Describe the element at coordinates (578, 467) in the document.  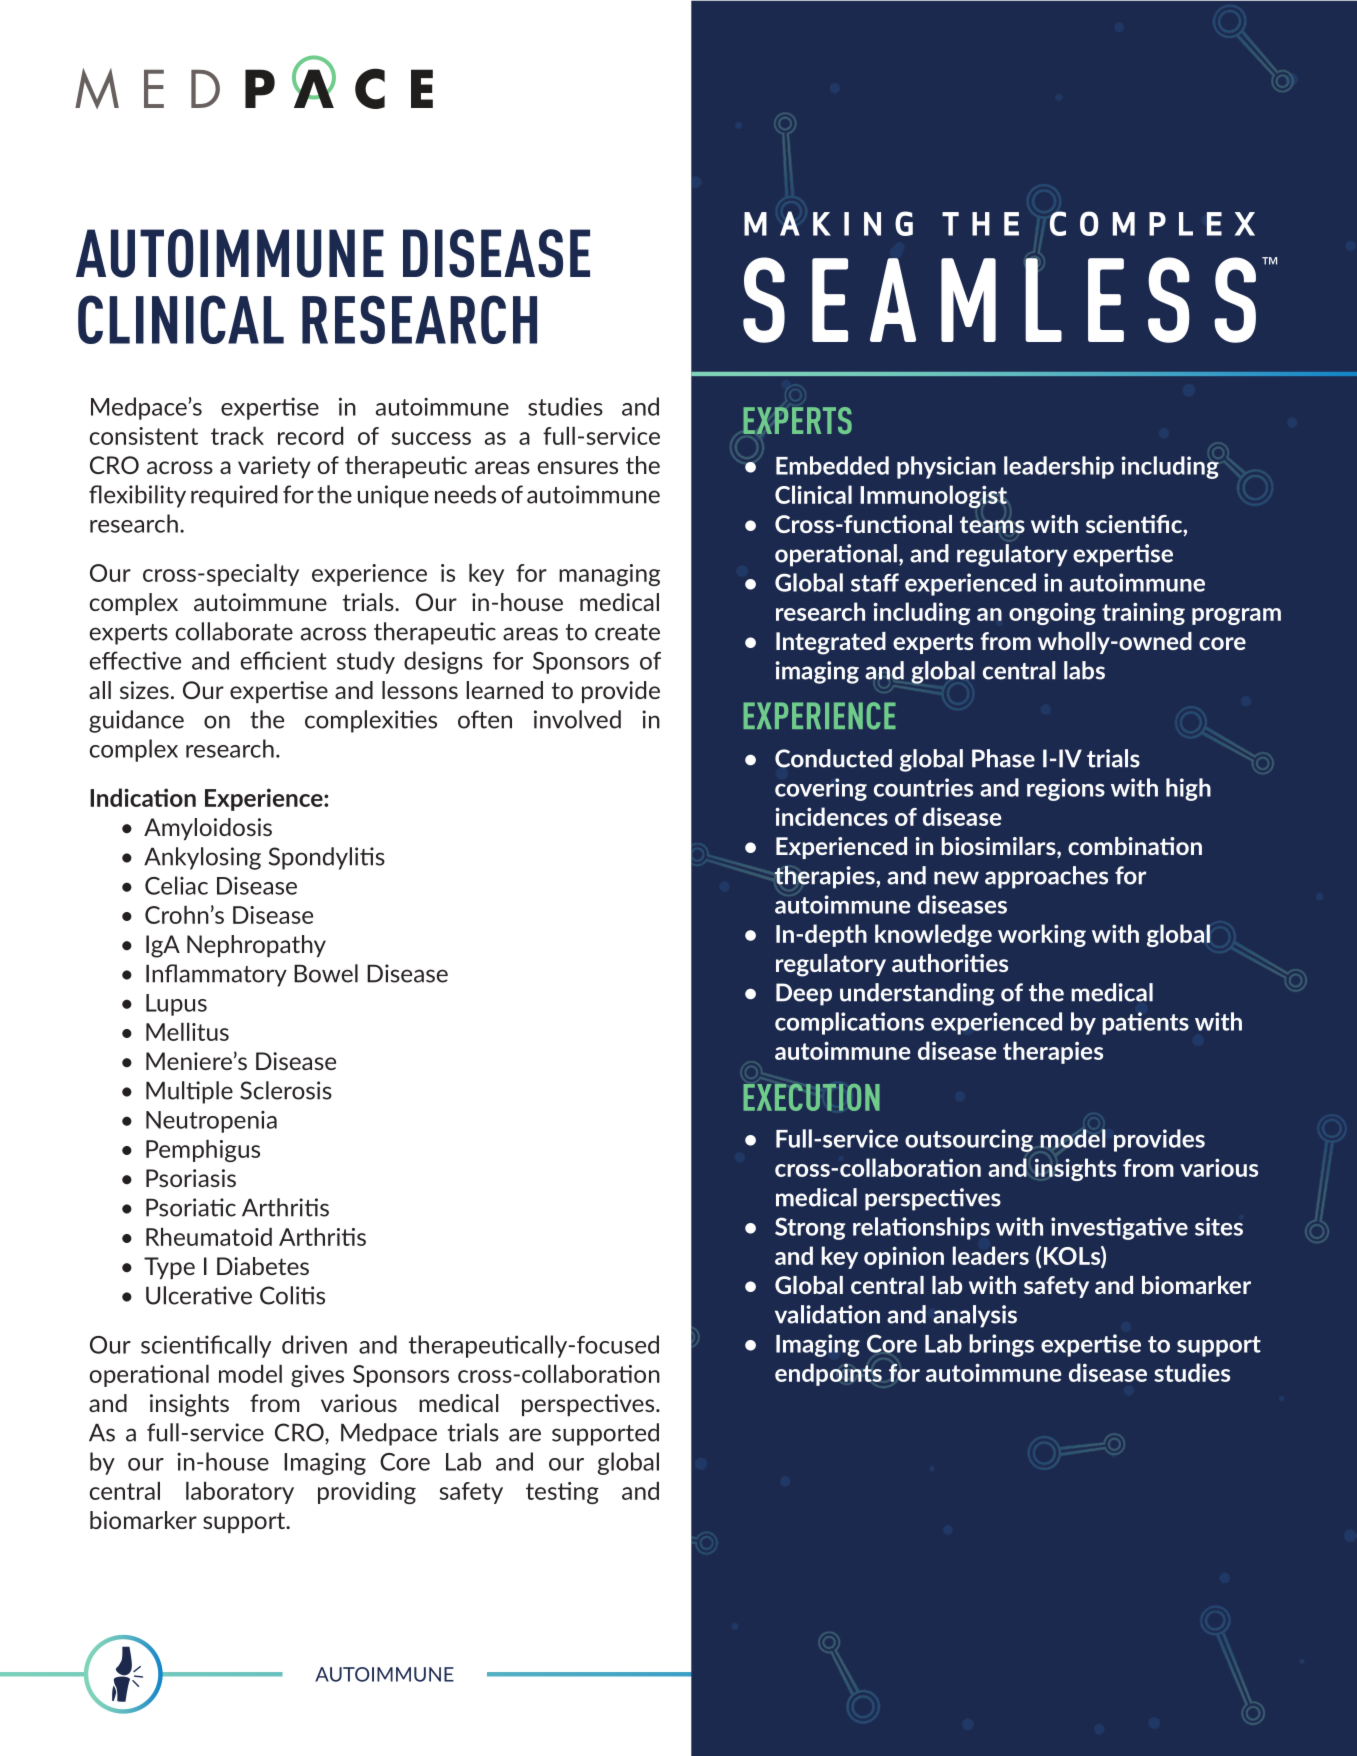
I see `ensures` at that location.
